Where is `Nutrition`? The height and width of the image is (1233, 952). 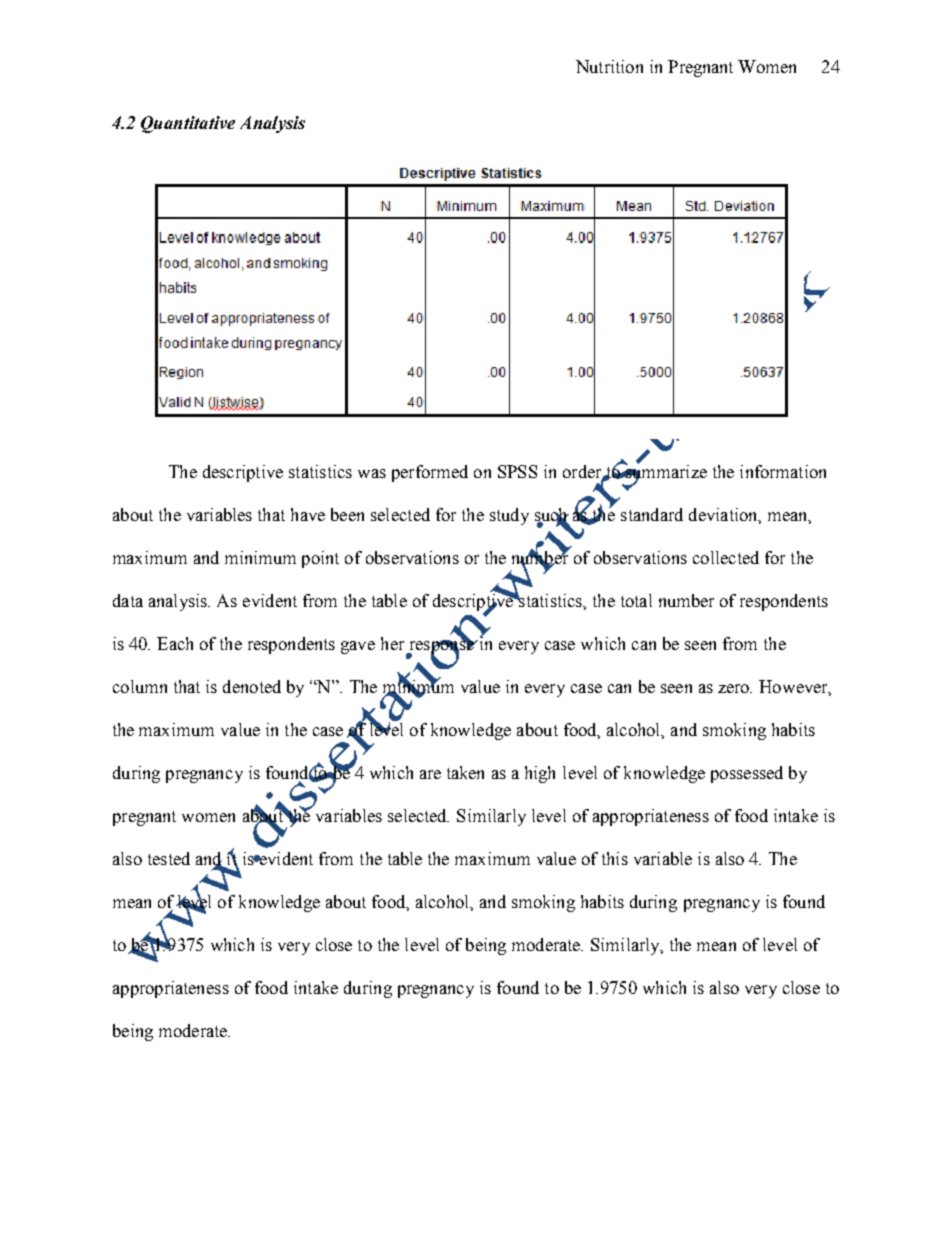 Nutrition is located at coordinates (609, 66).
